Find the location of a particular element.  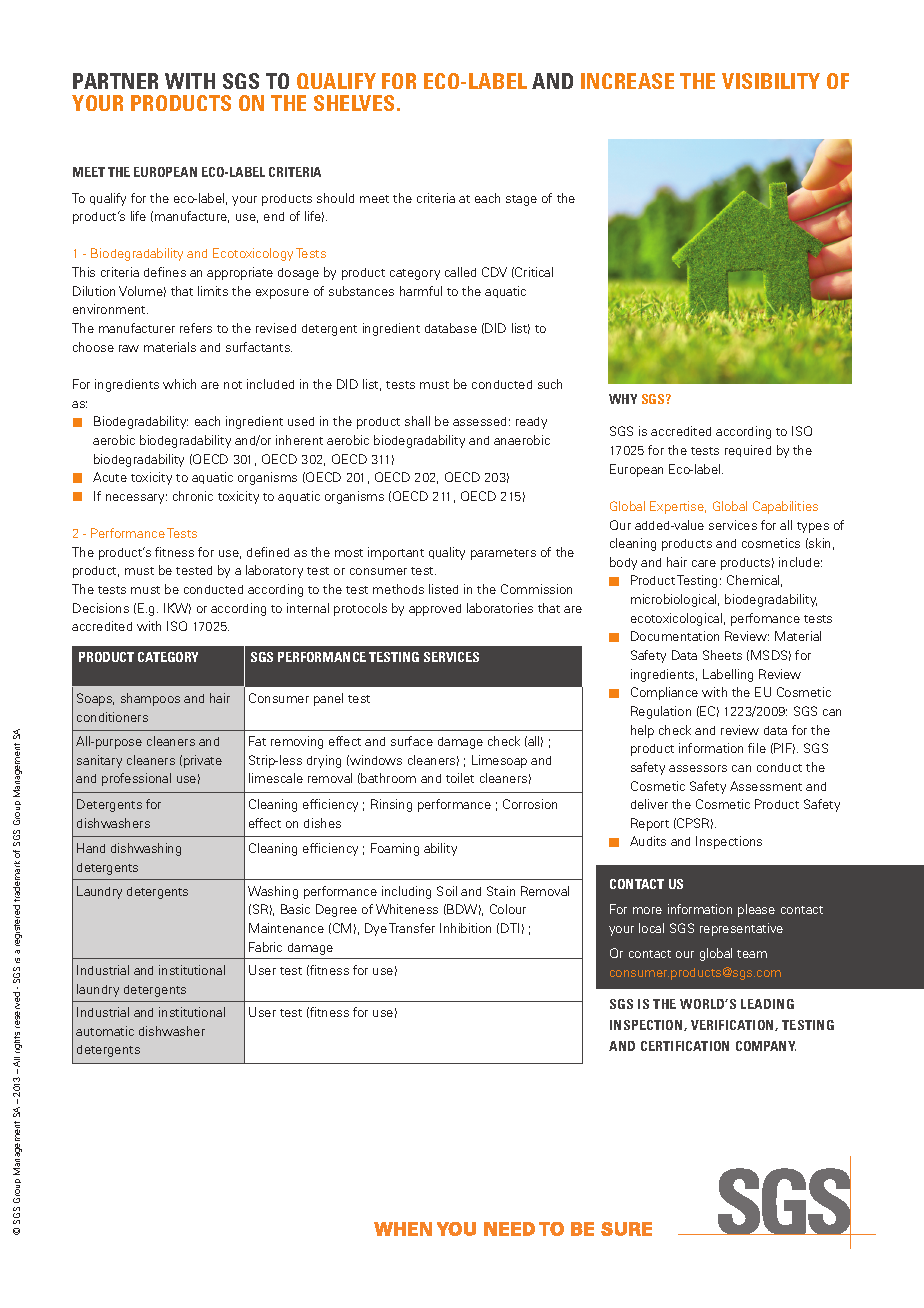

Decisions is located at coordinates (101, 608).
